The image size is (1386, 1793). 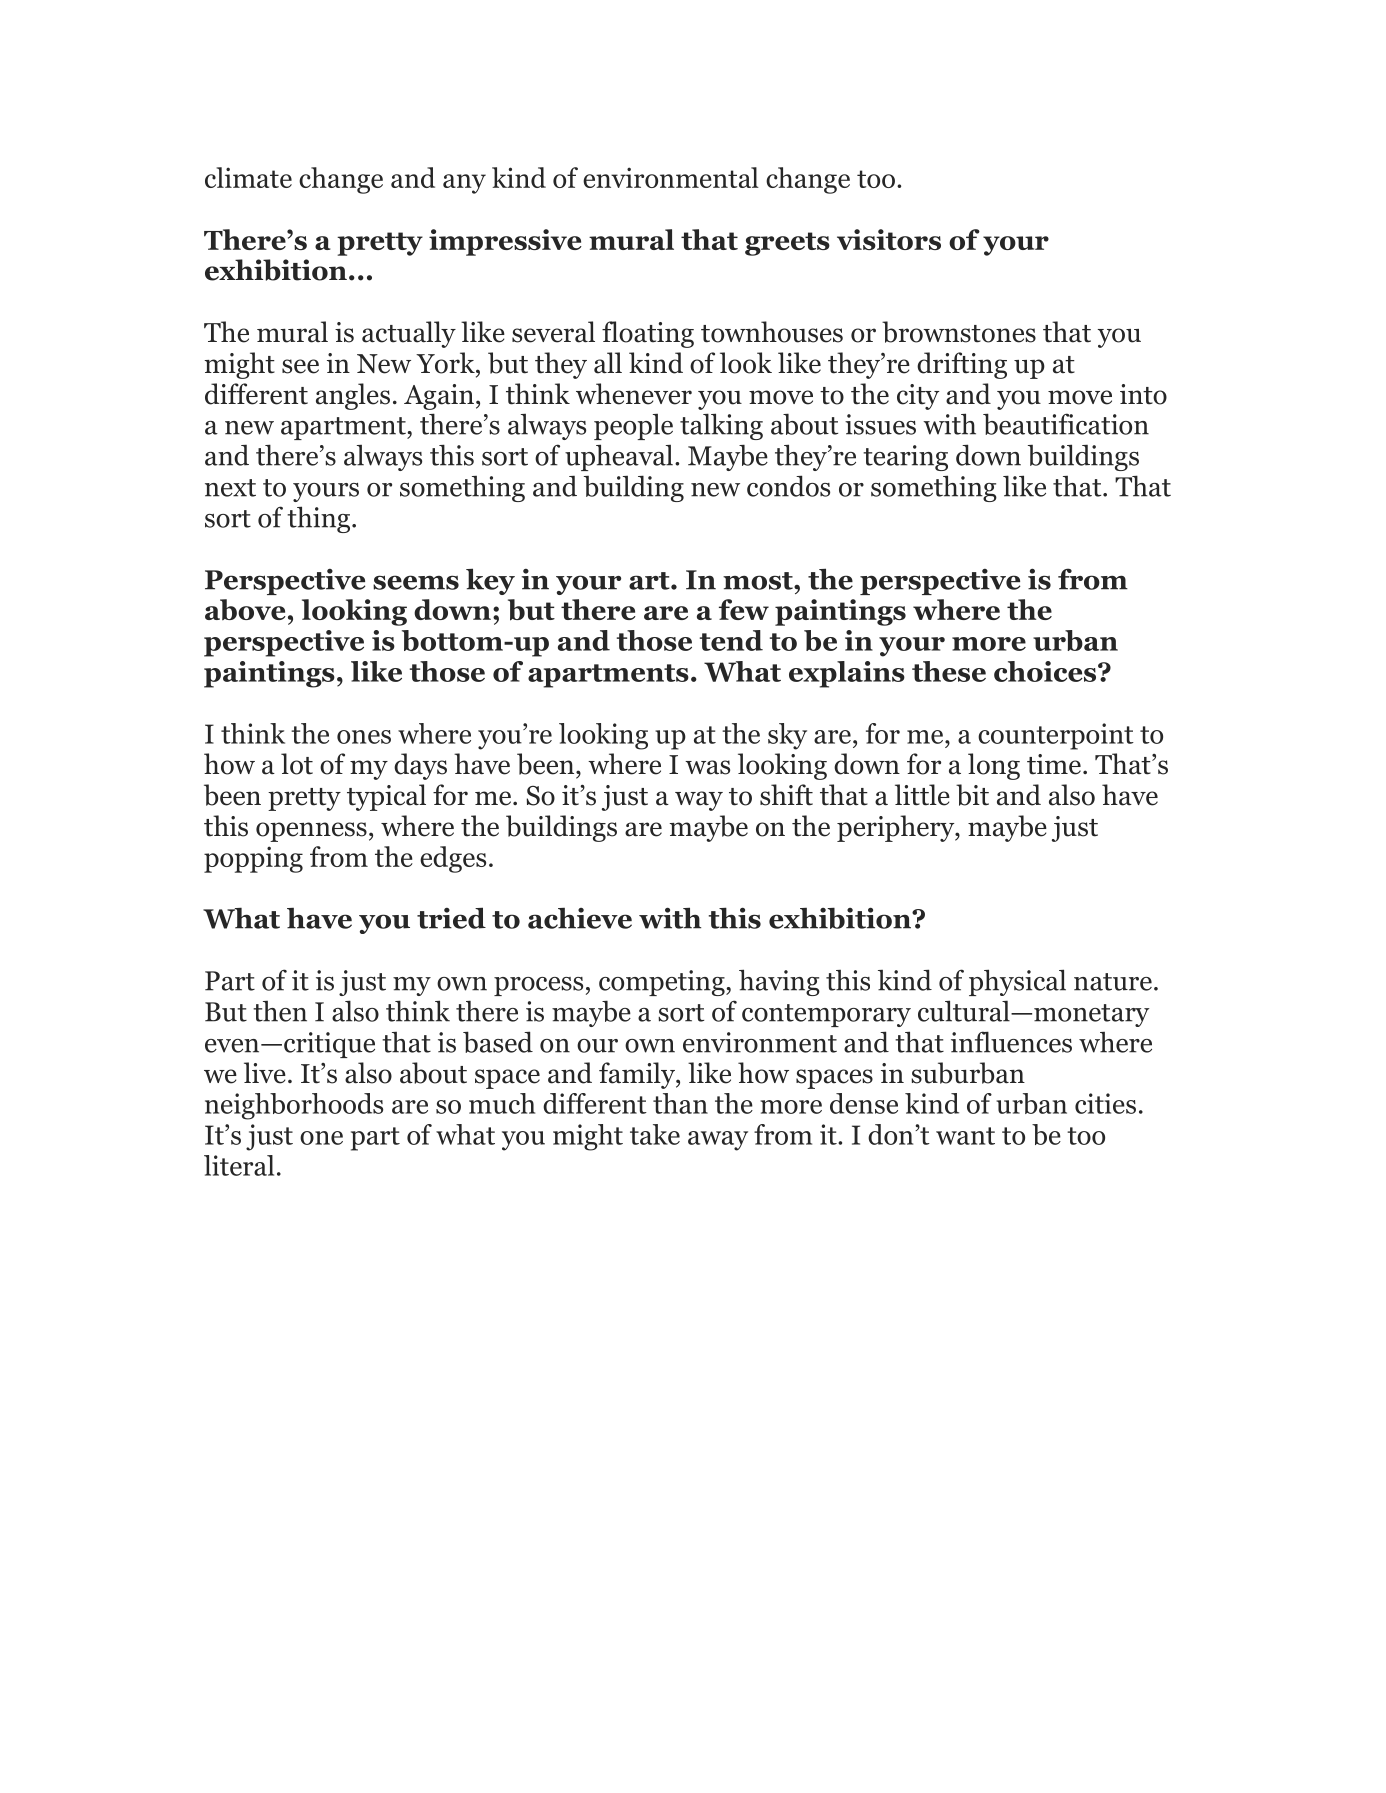 What do you see at coordinates (464, 184) in the screenshot?
I see `any` at bounding box center [464, 184].
